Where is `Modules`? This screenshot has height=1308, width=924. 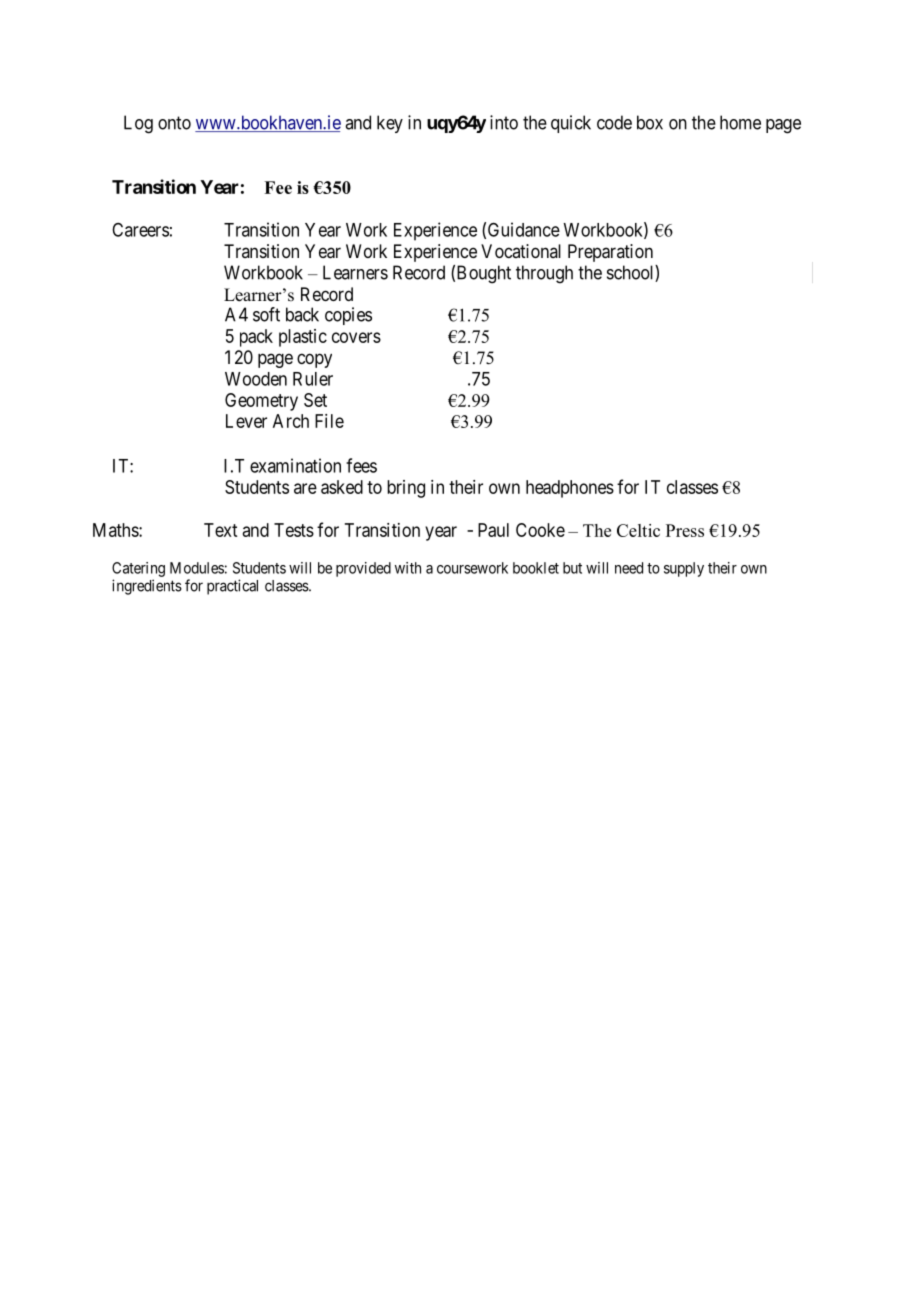
Modules is located at coordinates (197, 568).
